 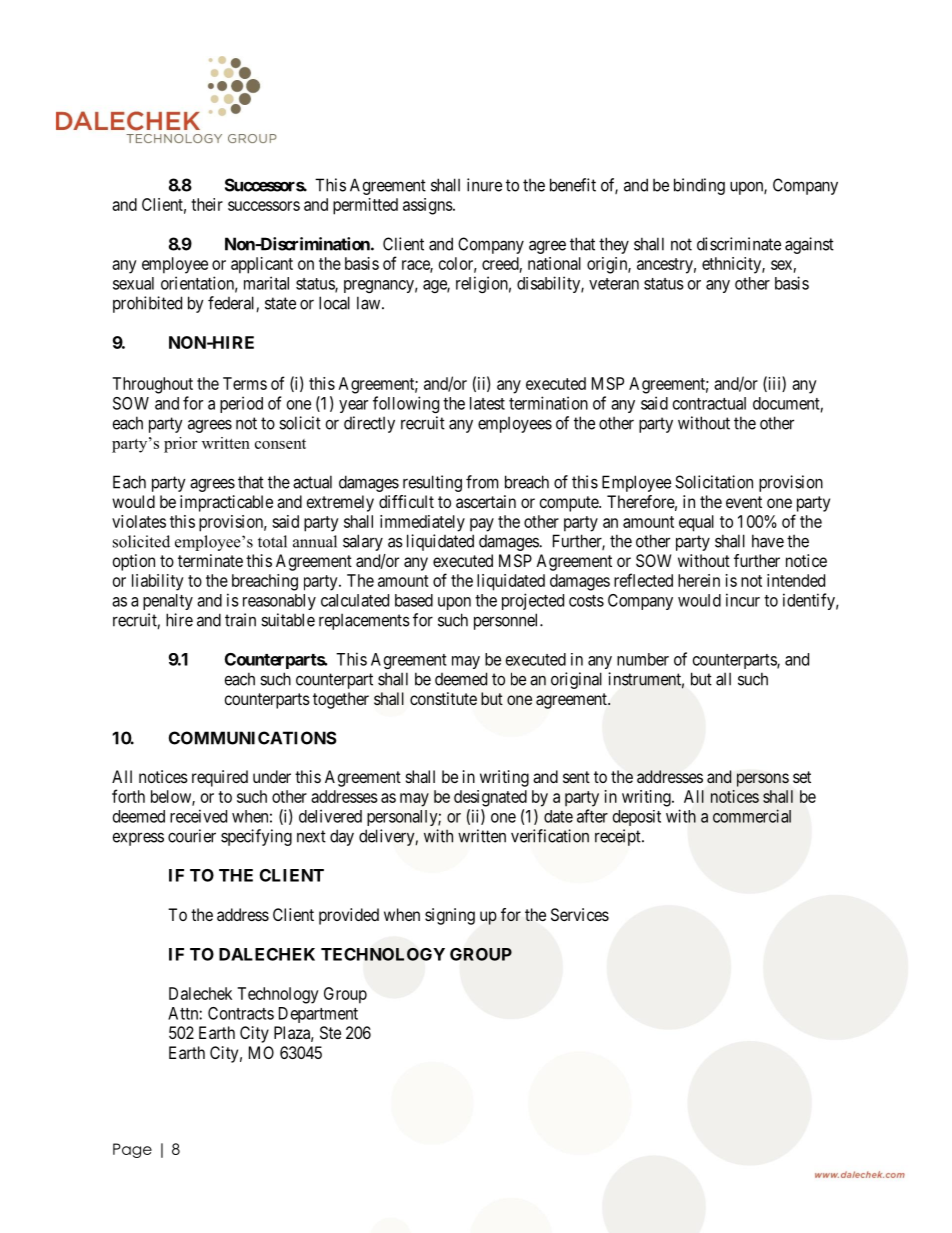 I want to click on commercial, so click(x=752, y=816).
